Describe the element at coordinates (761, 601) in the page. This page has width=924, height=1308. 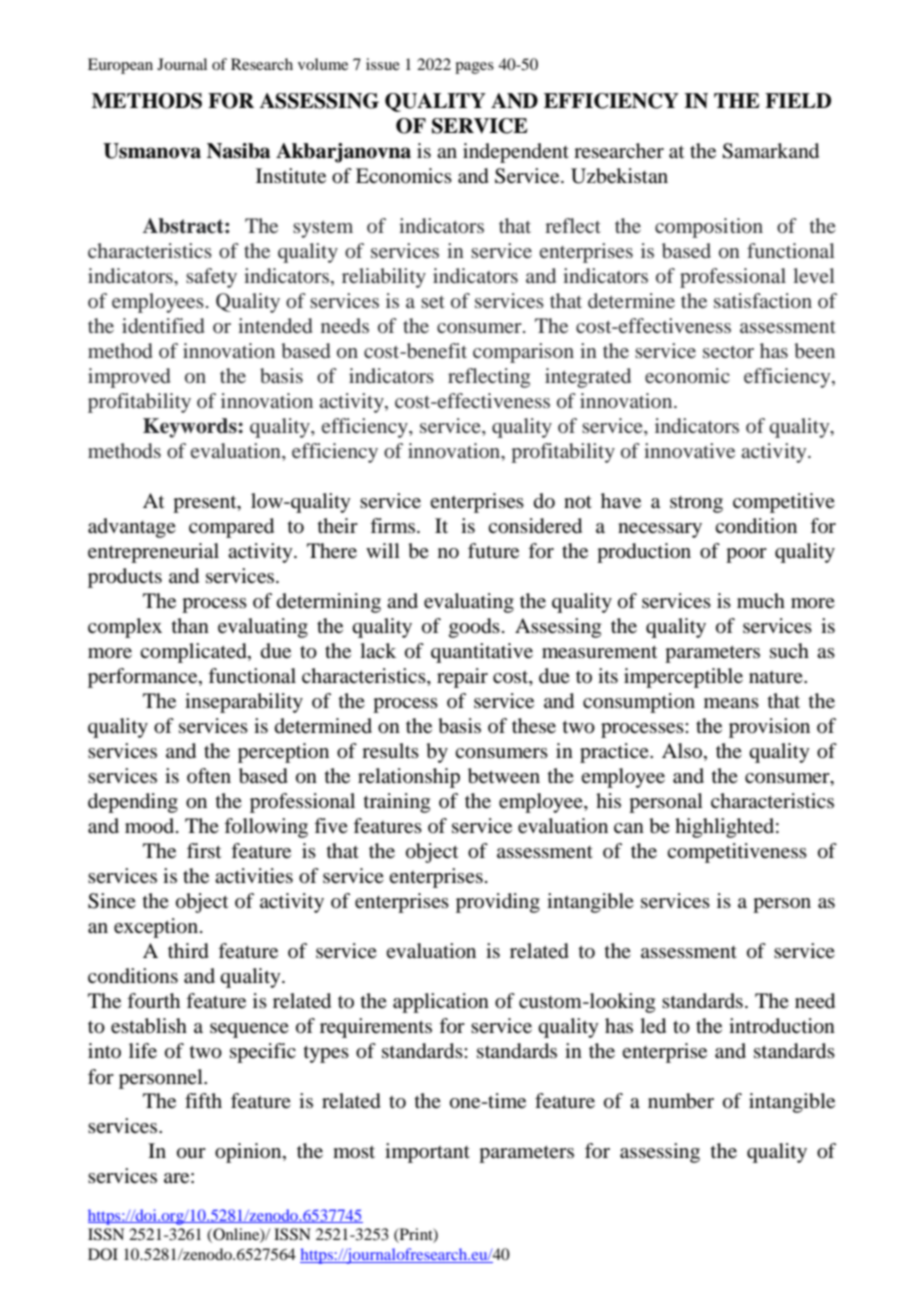
I see `much` at that location.
